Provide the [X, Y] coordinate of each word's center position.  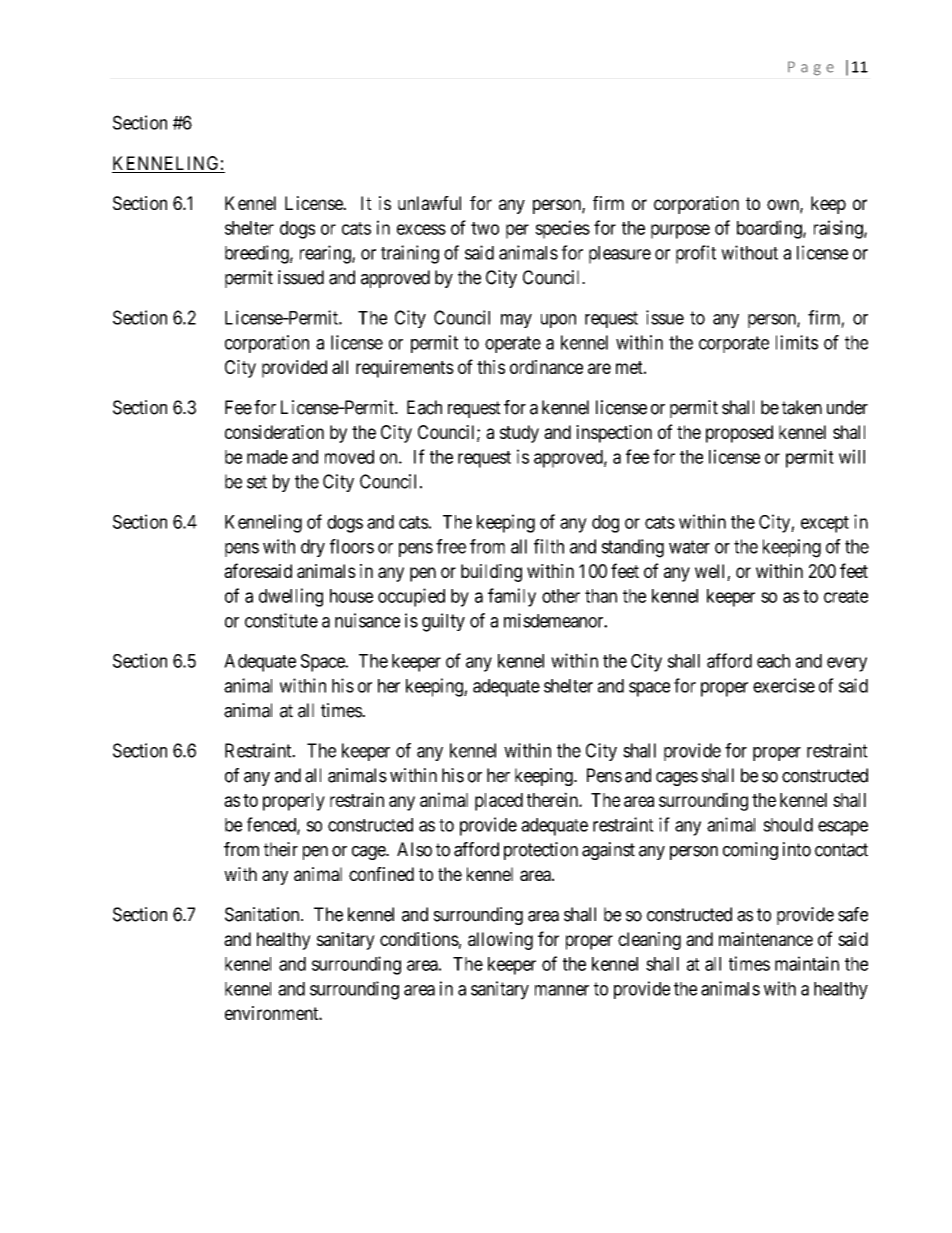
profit [696, 254]
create [846, 596]
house [351, 596]
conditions [419, 939]
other [561, 596]
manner [562, 990]
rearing [326, 254]
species [562, 229]
